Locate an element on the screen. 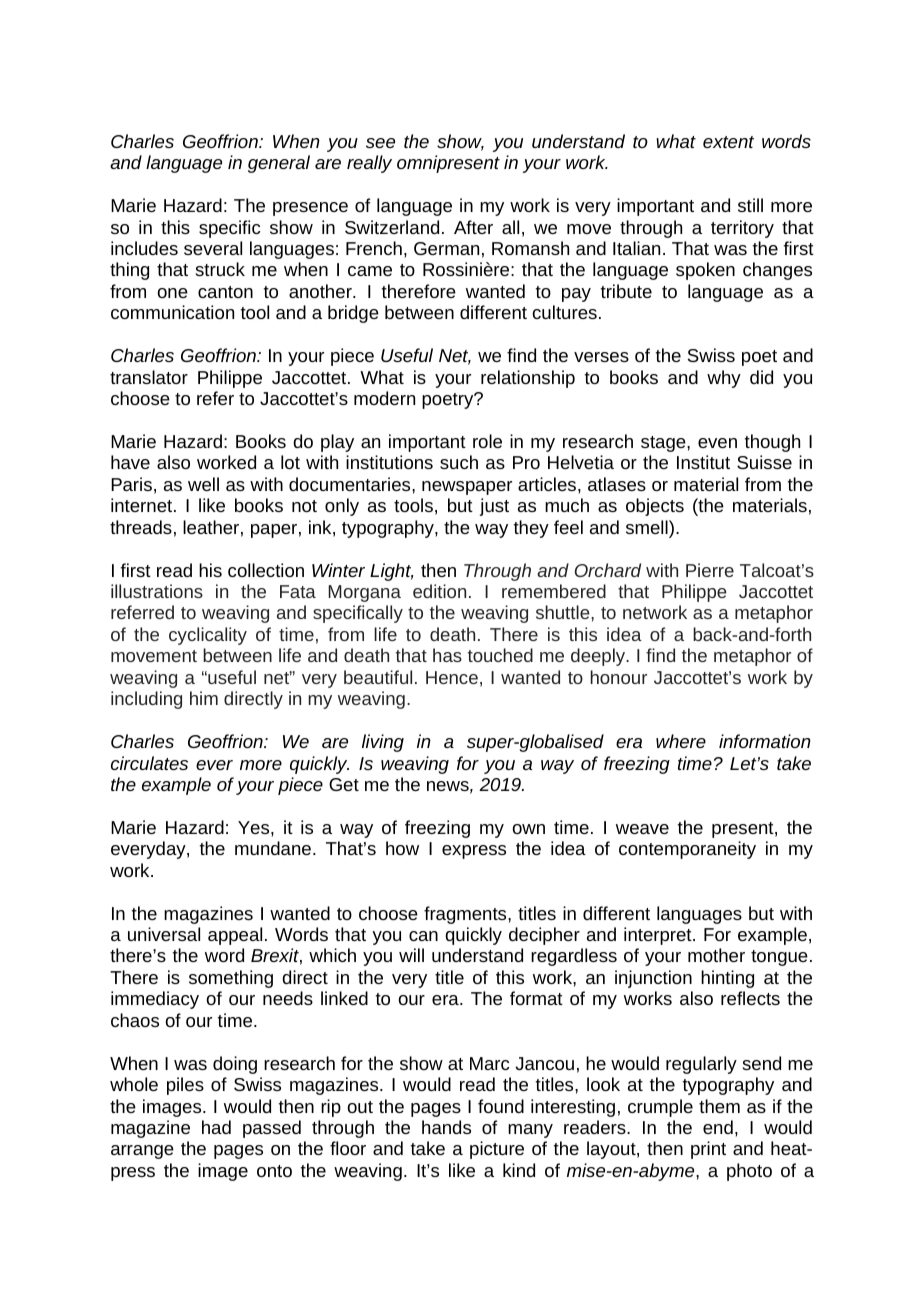  collection is located at coordinates (266, 570).
